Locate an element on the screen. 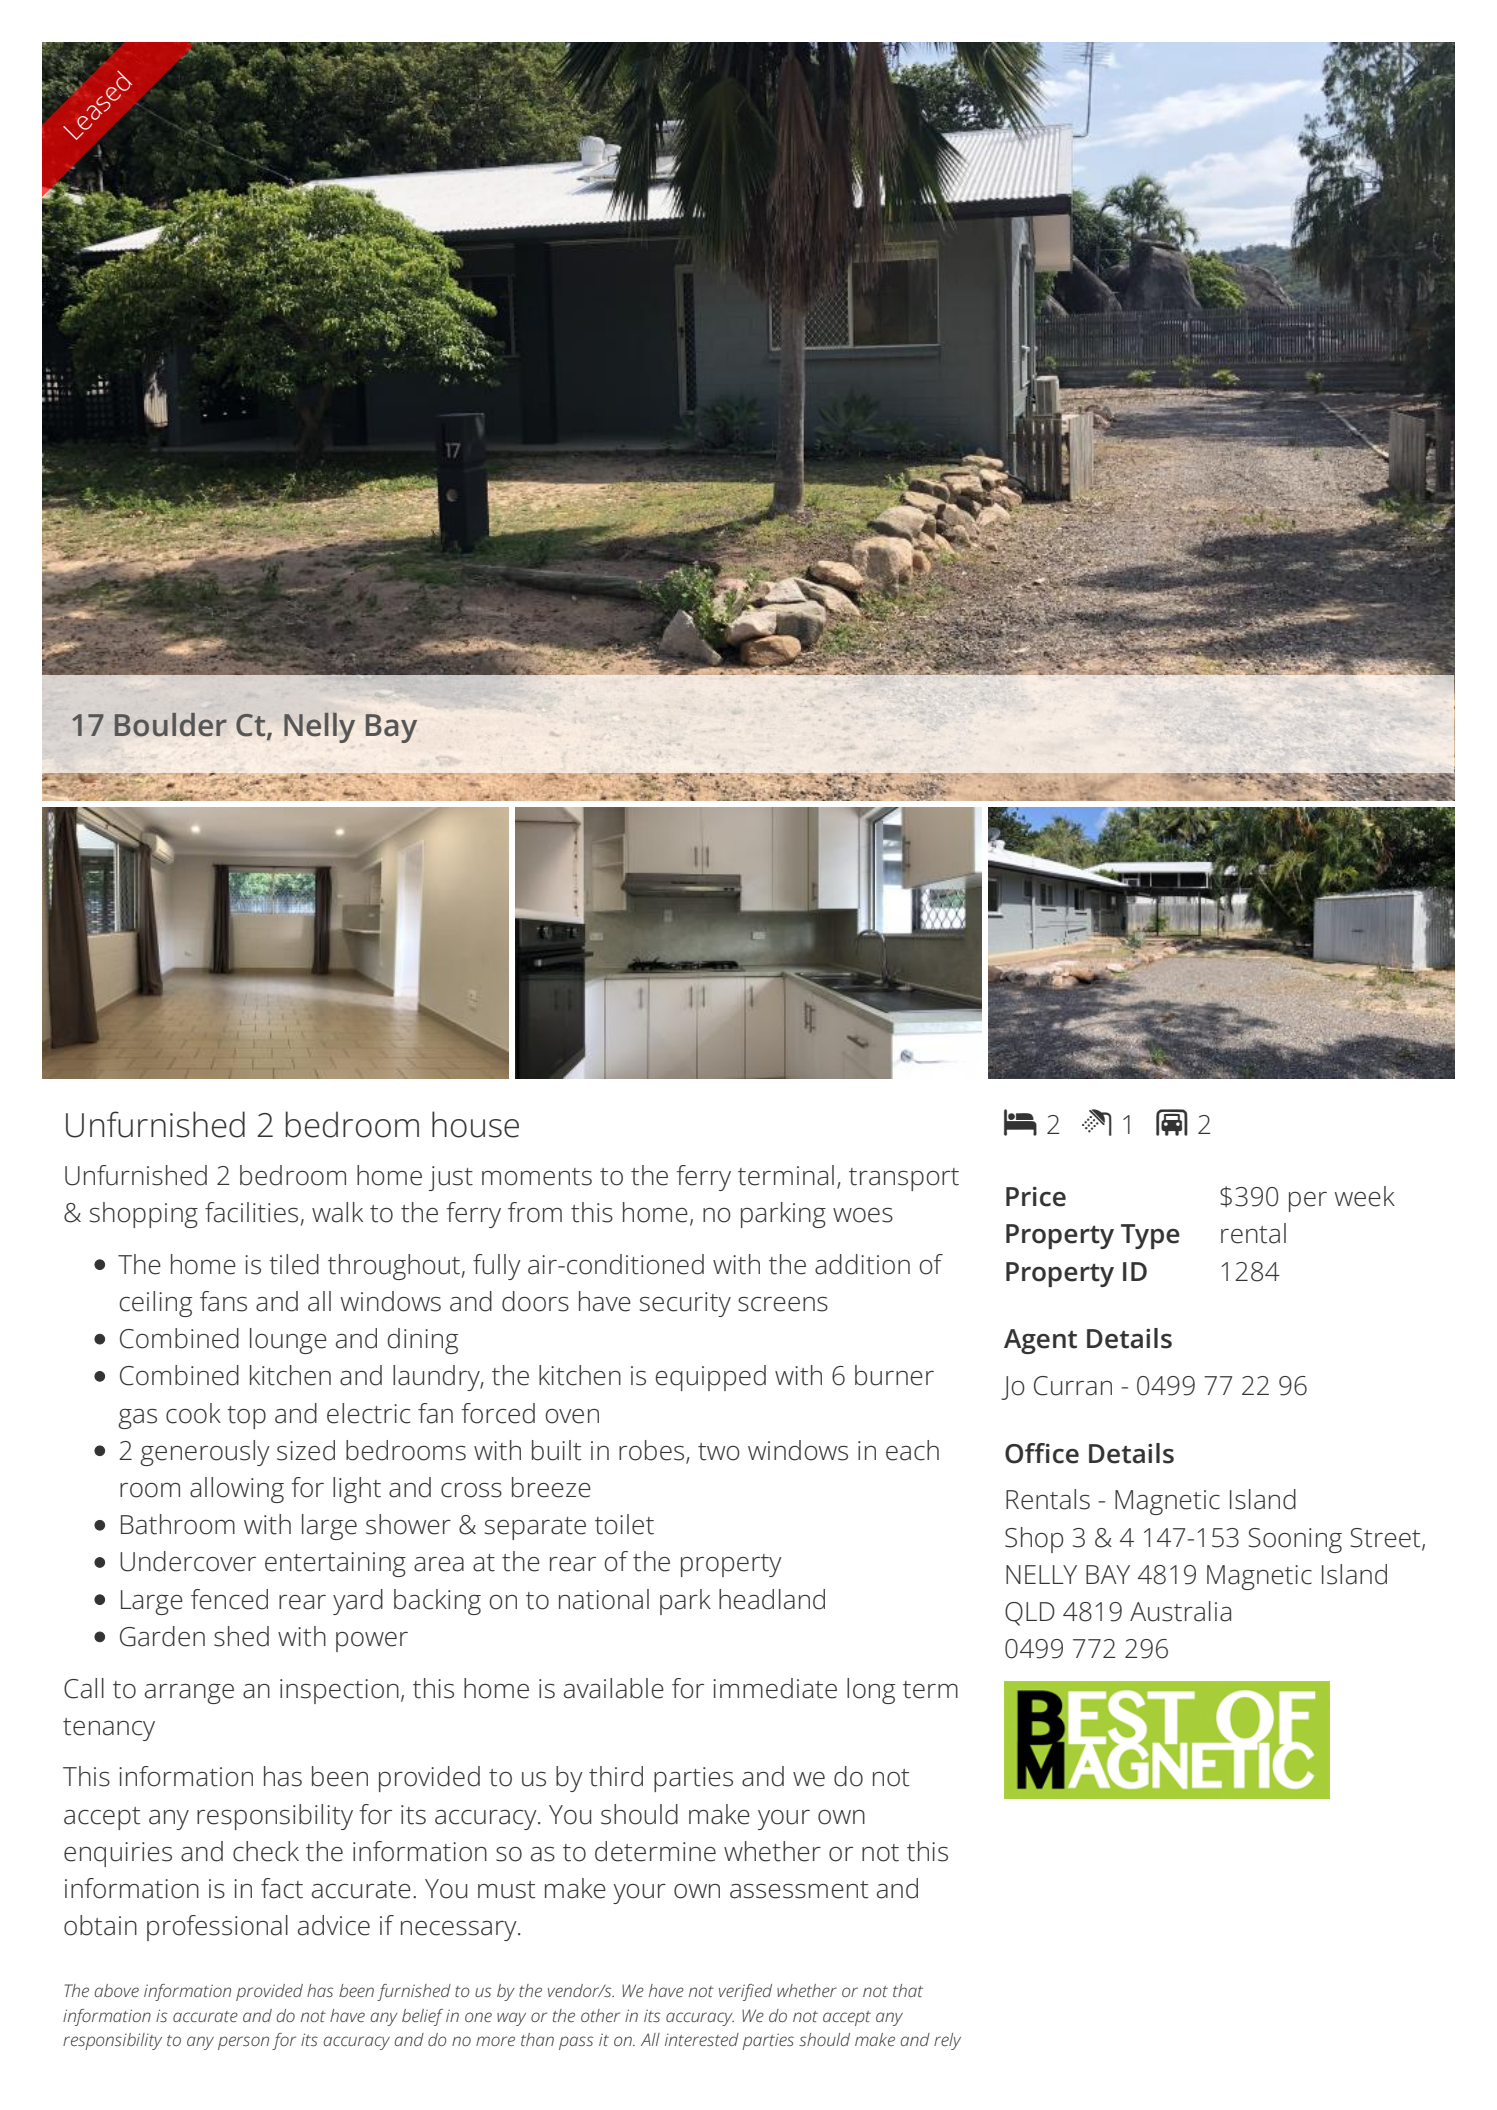 The width and height of the screenshot is (1497, 2110). week is located at coordinates (1364, 1196).
